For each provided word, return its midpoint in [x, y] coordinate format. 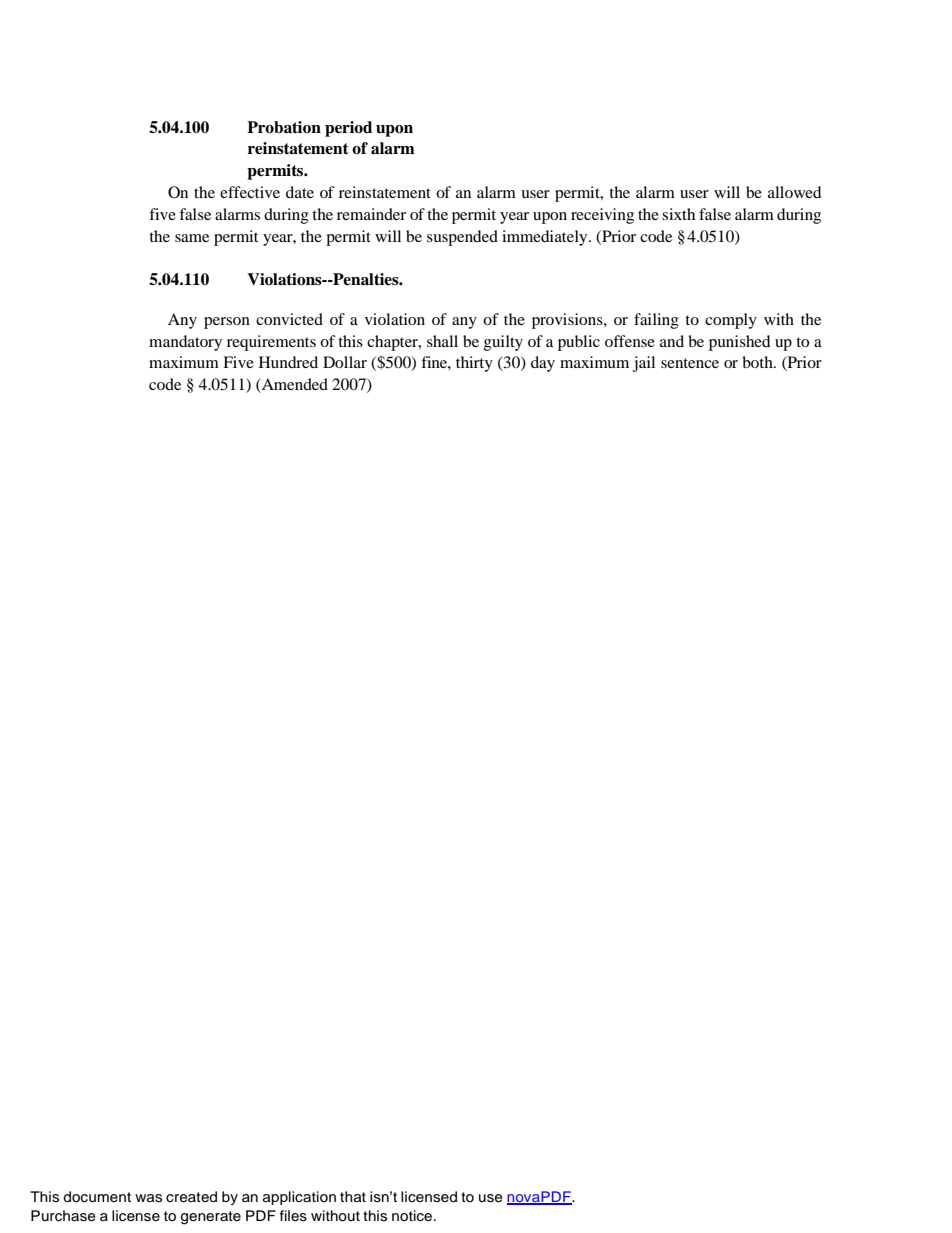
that [353, 1197]
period [348, 129]
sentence [690, 363]
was [148, 1198]
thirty [474, 364]
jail [644, 364]
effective [250, 192]
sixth [678, 214]
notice [413, 1216]
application [299, 1198]
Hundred [288, 362]
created [191, 1197]
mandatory [185, 343]
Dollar [345, 362]
